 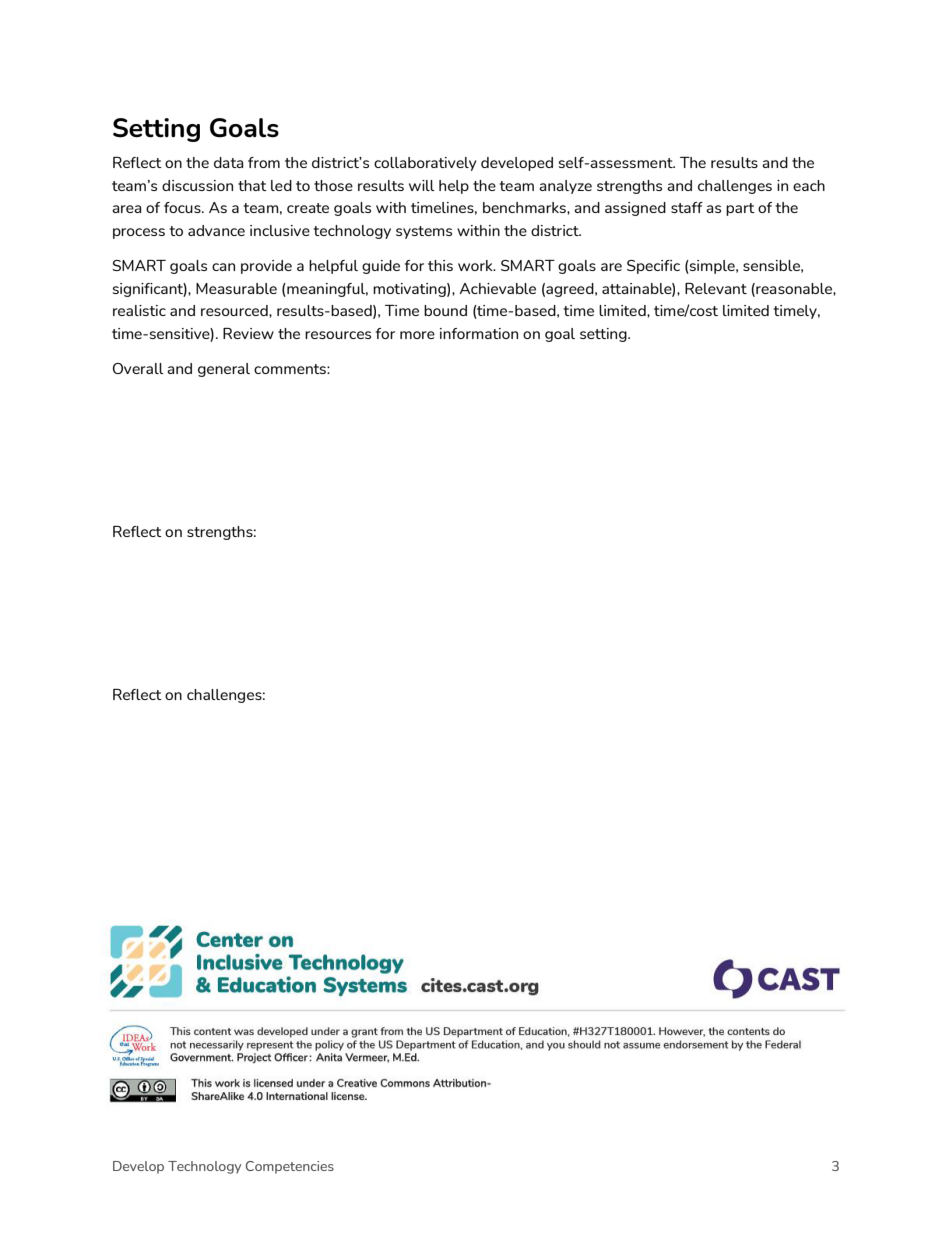 What do you see at coordinates (338, 335) in the document?
I see `resources` at bounding box center [338, 335].
